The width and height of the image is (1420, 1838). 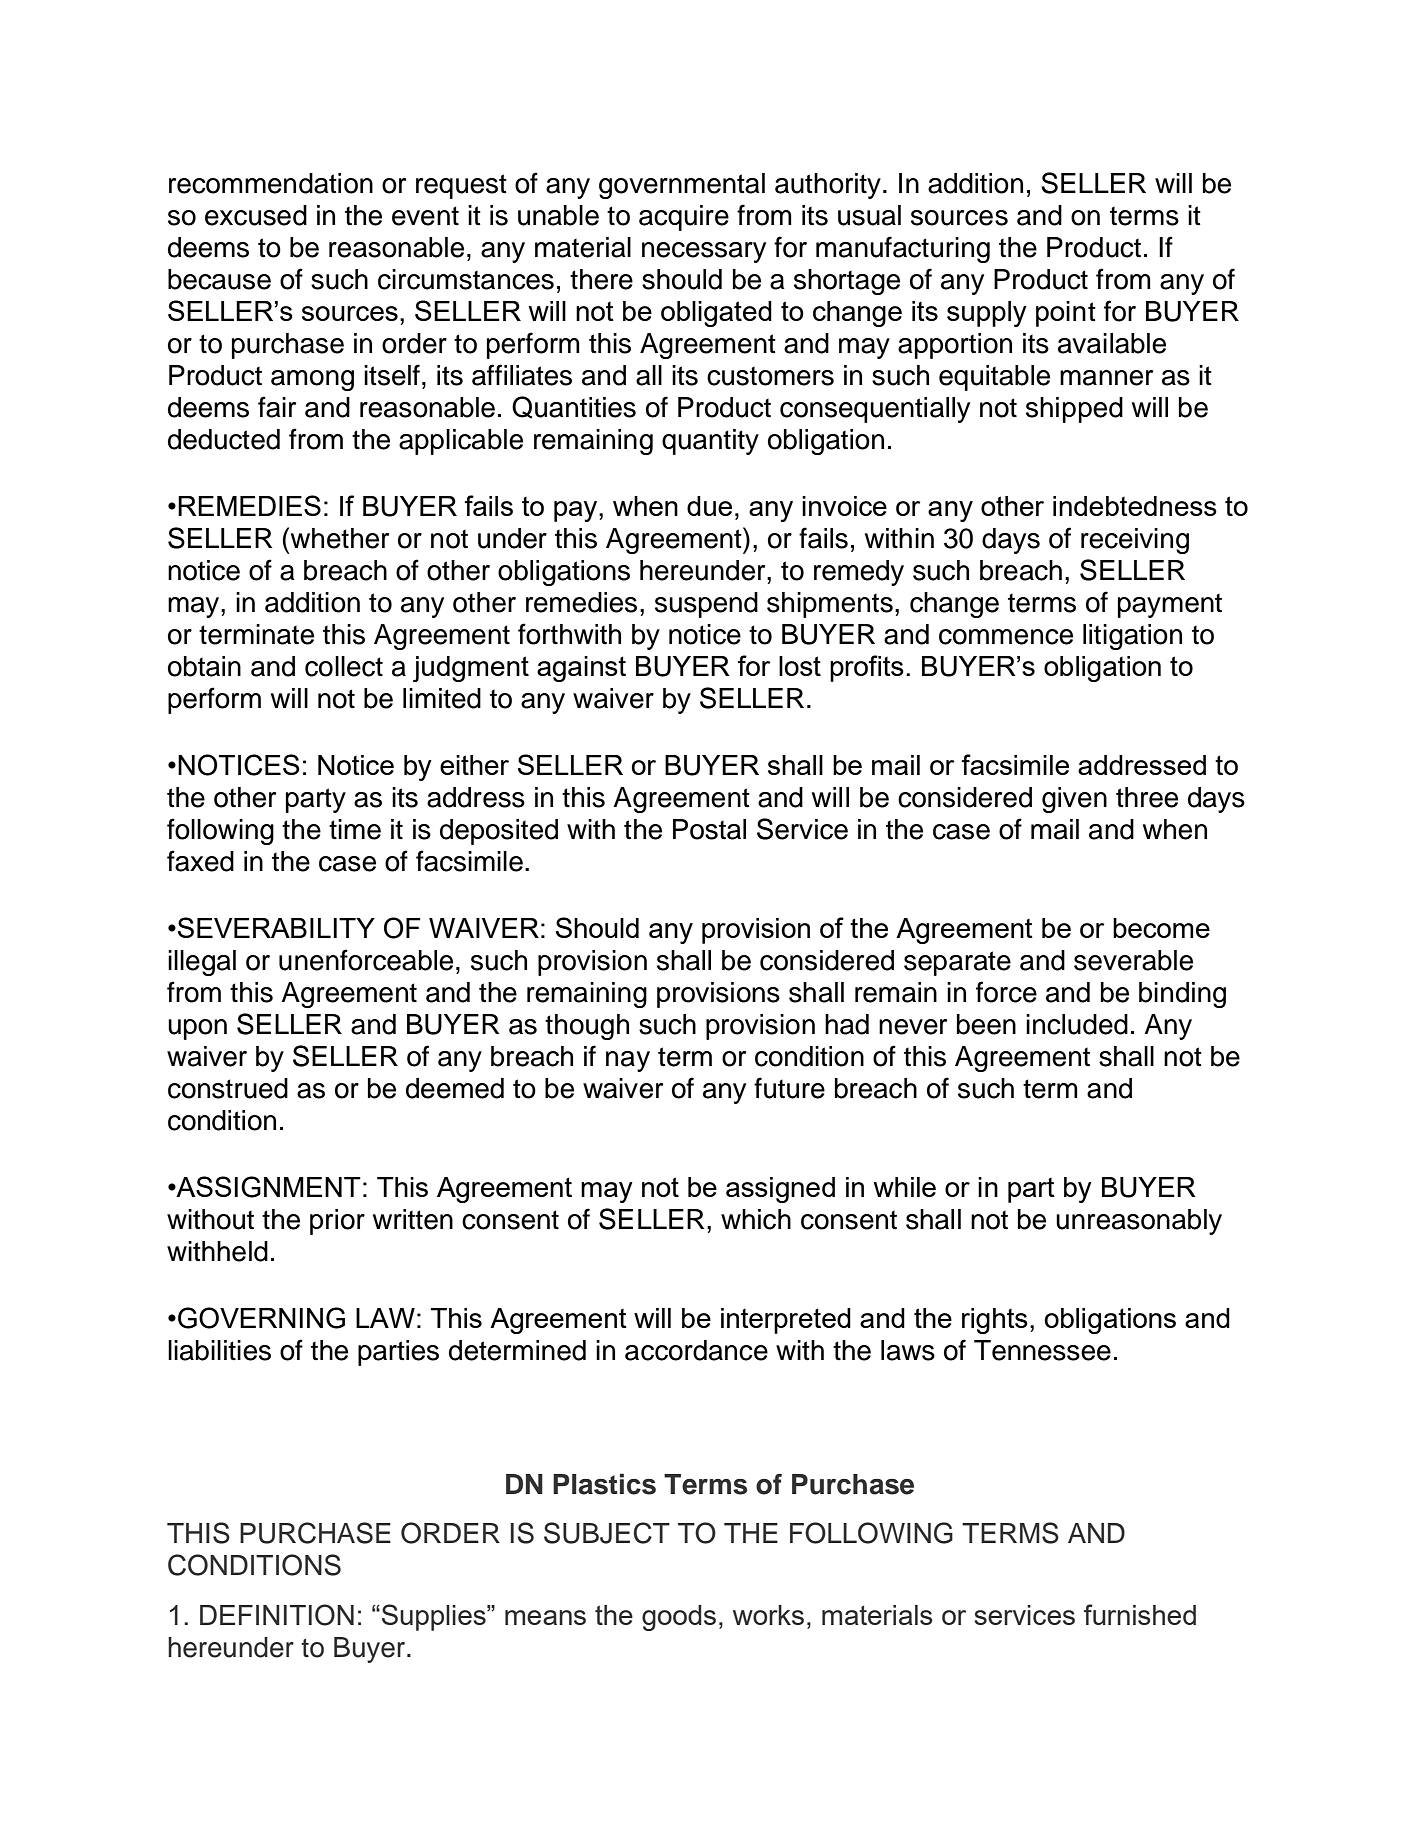 What do you see at coordinates (277, 1615) in the image?
I see `DEFINITION` at bounding box center [277, 1615].
